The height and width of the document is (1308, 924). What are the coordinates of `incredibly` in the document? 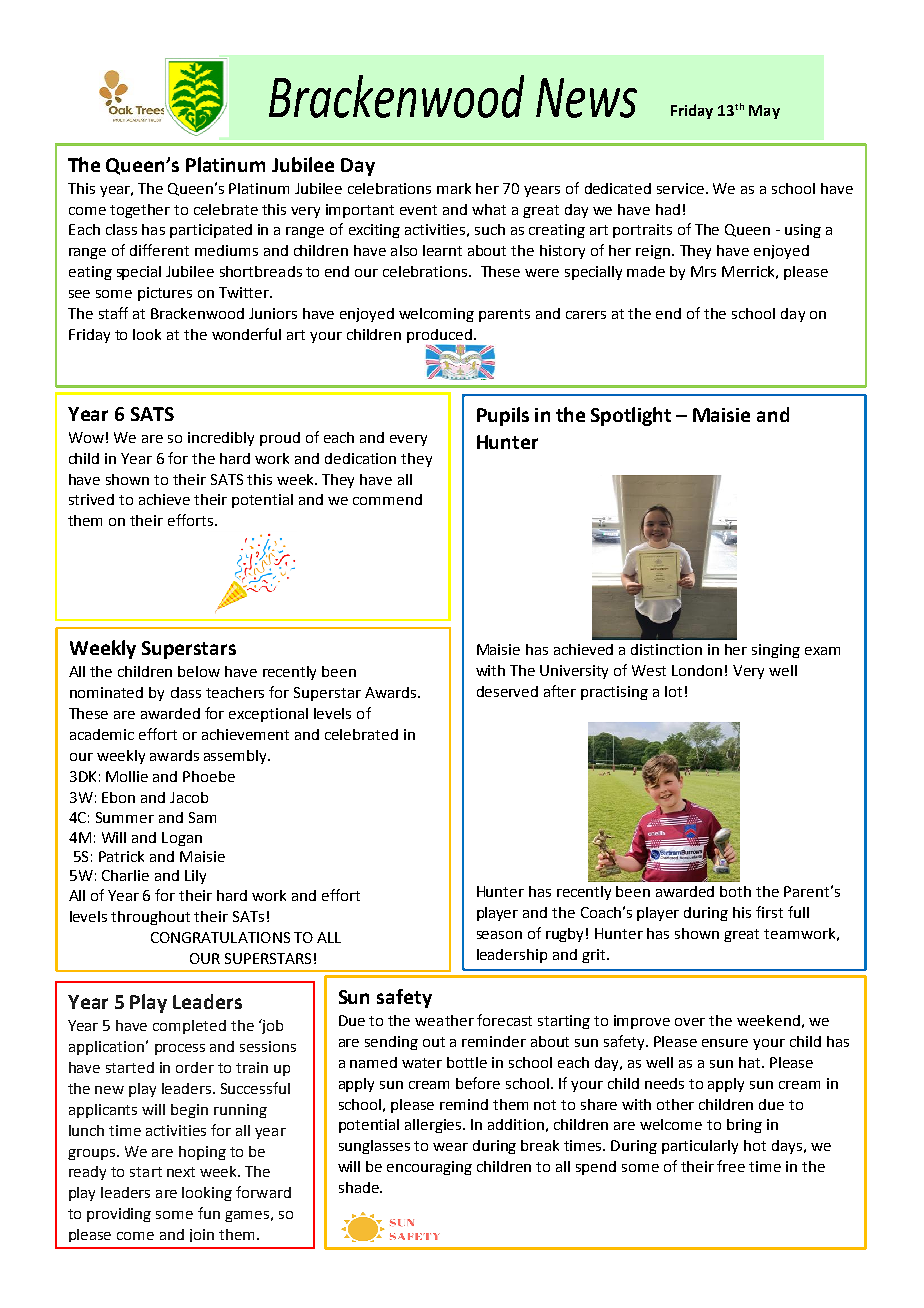 It's located at (221, 439).
